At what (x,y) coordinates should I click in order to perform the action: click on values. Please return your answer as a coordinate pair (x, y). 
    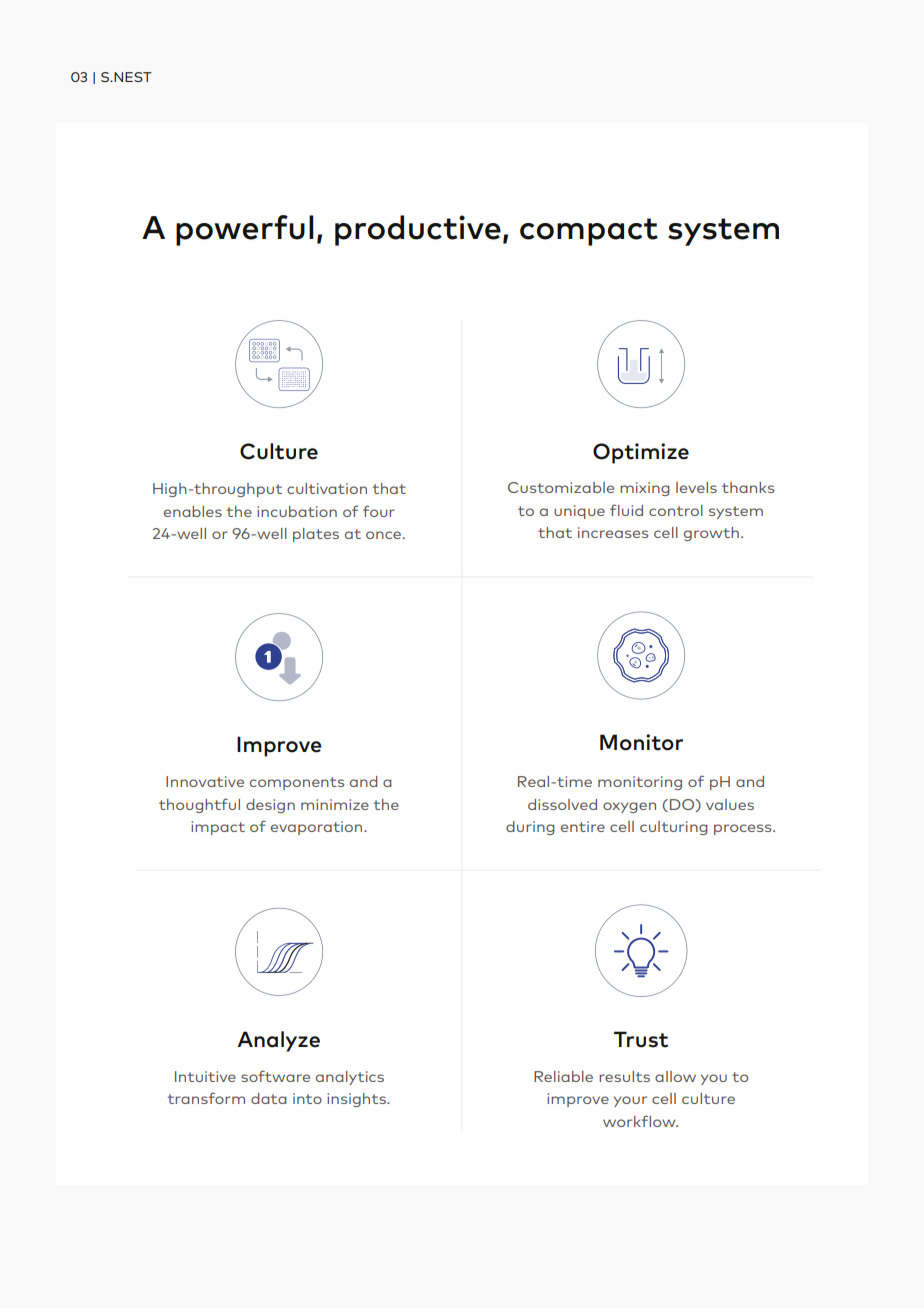
    Looking at the image, I should click on (730, 804).
